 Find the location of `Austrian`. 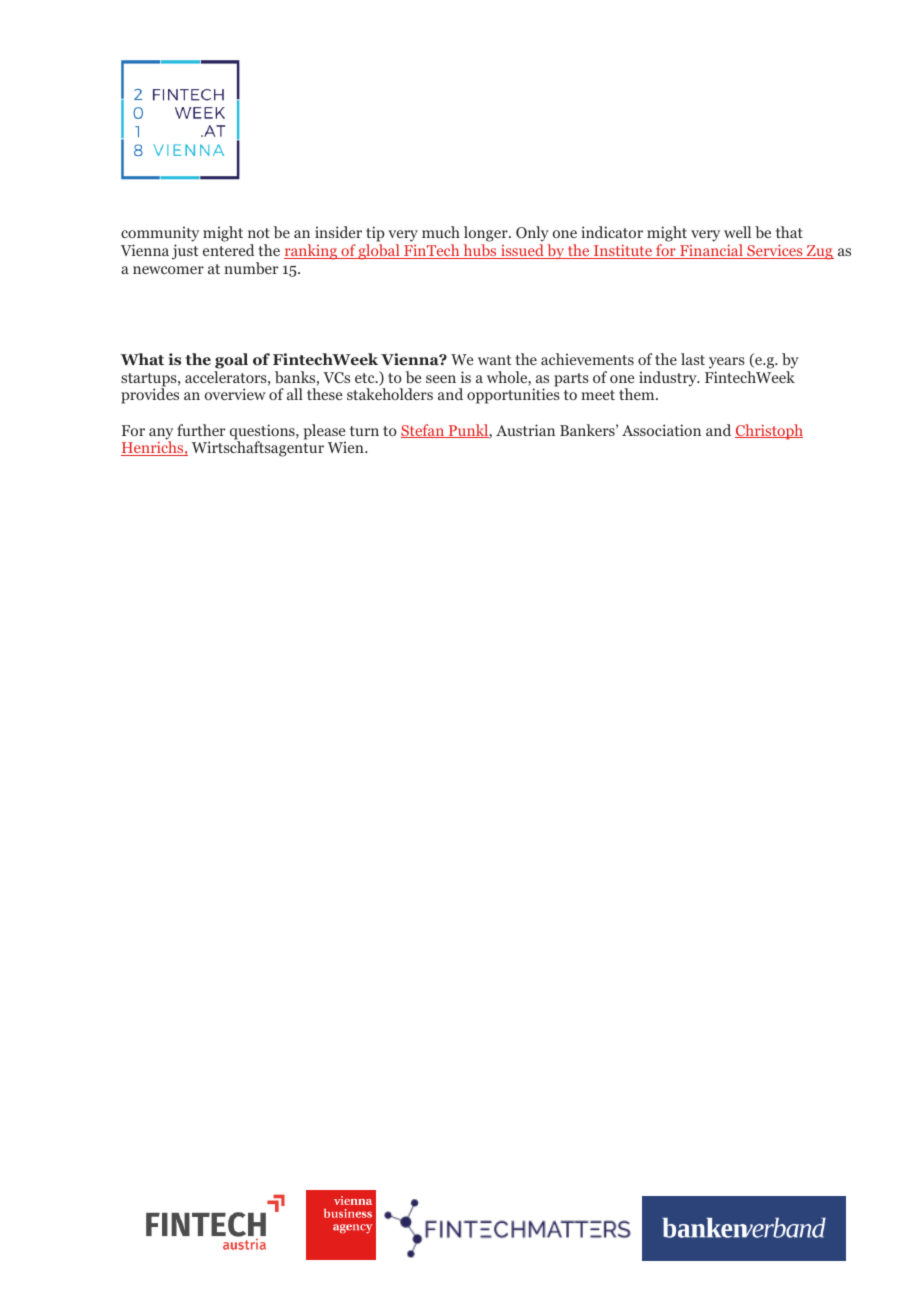

Austrian is located at coordinates (525, 430).
